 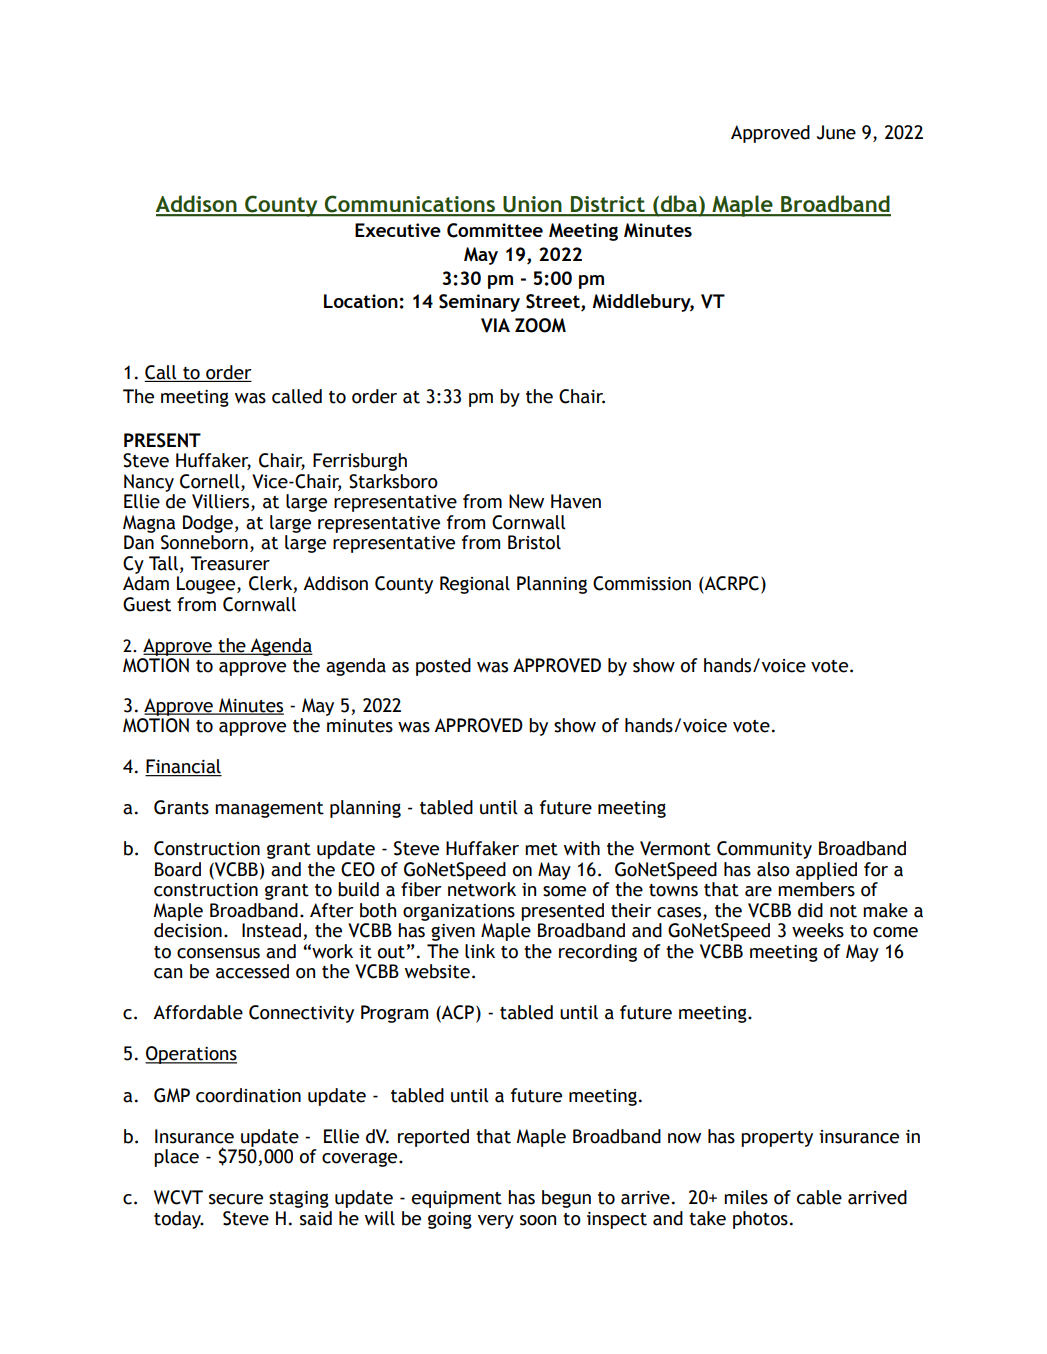 I want to click on consensus, so click(x=218, y=953).
